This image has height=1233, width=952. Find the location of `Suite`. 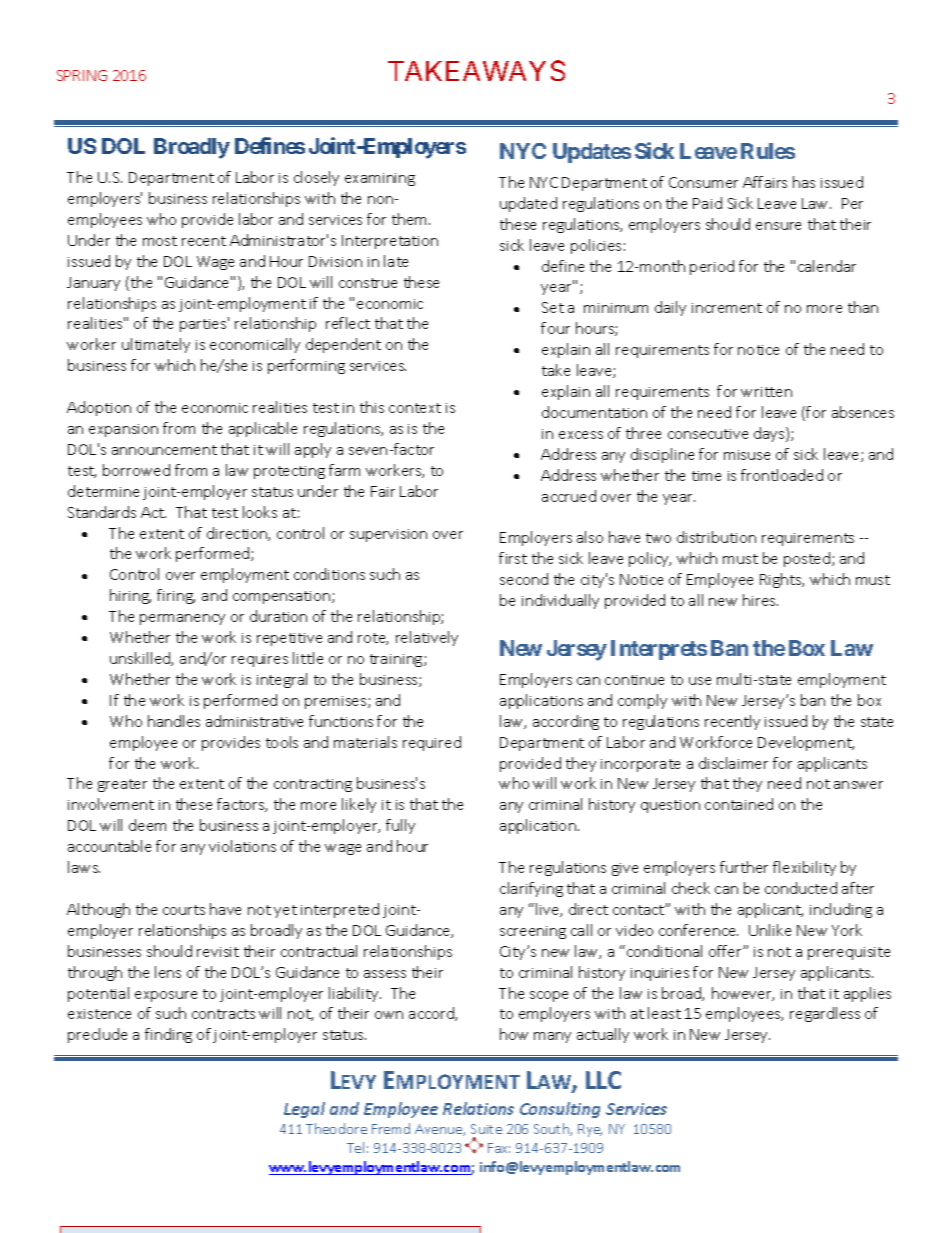

Suite is located at coordinates (486, 1129).
